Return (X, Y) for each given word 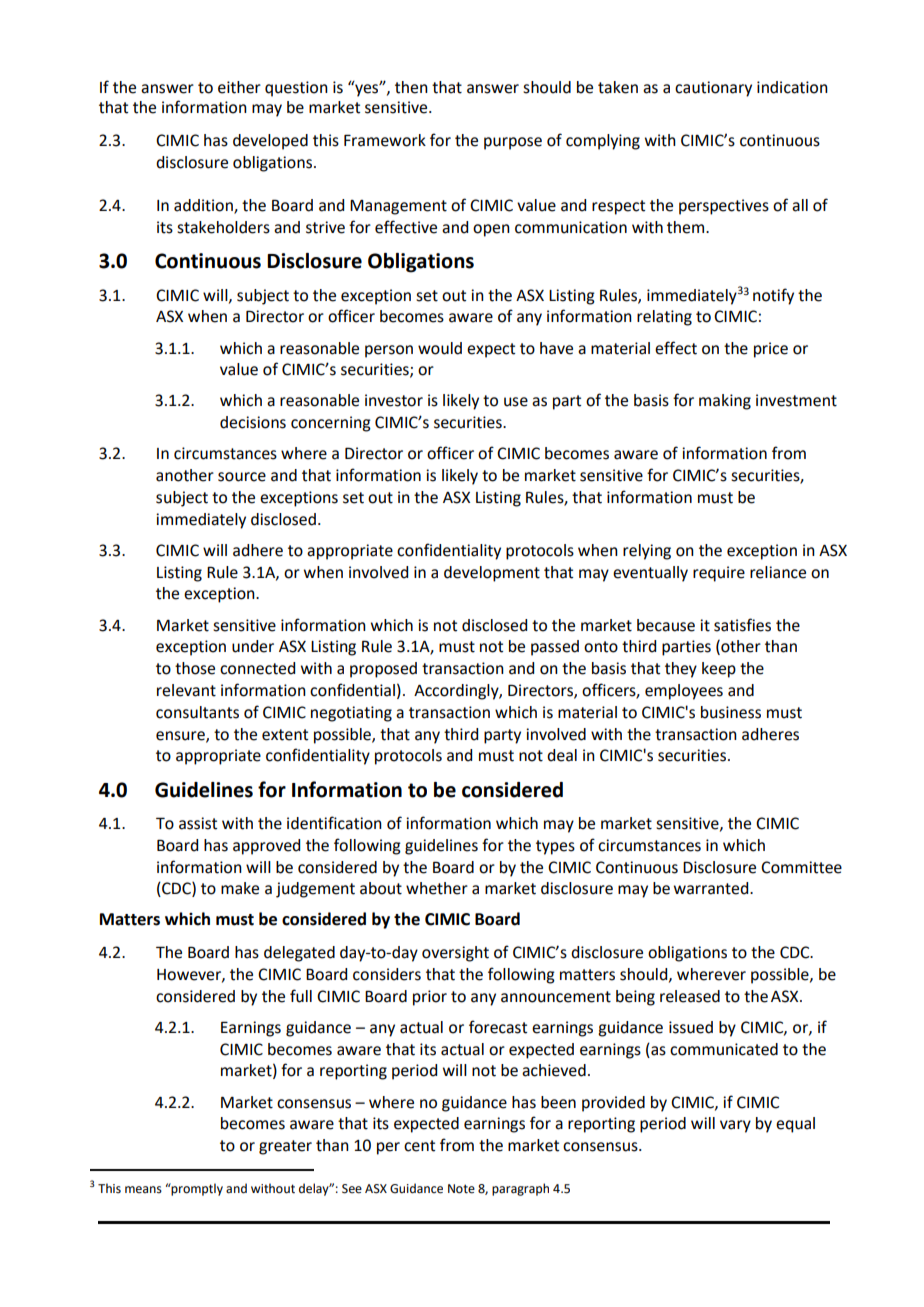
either (239, 87)
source (242, 477)
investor (394, 400)
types (555, 847)
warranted (712, 888)
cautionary (713, 89)
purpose (513, 143)
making (725, 402)
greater (285, 1147)
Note (461, 1189)
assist (198, 823)
